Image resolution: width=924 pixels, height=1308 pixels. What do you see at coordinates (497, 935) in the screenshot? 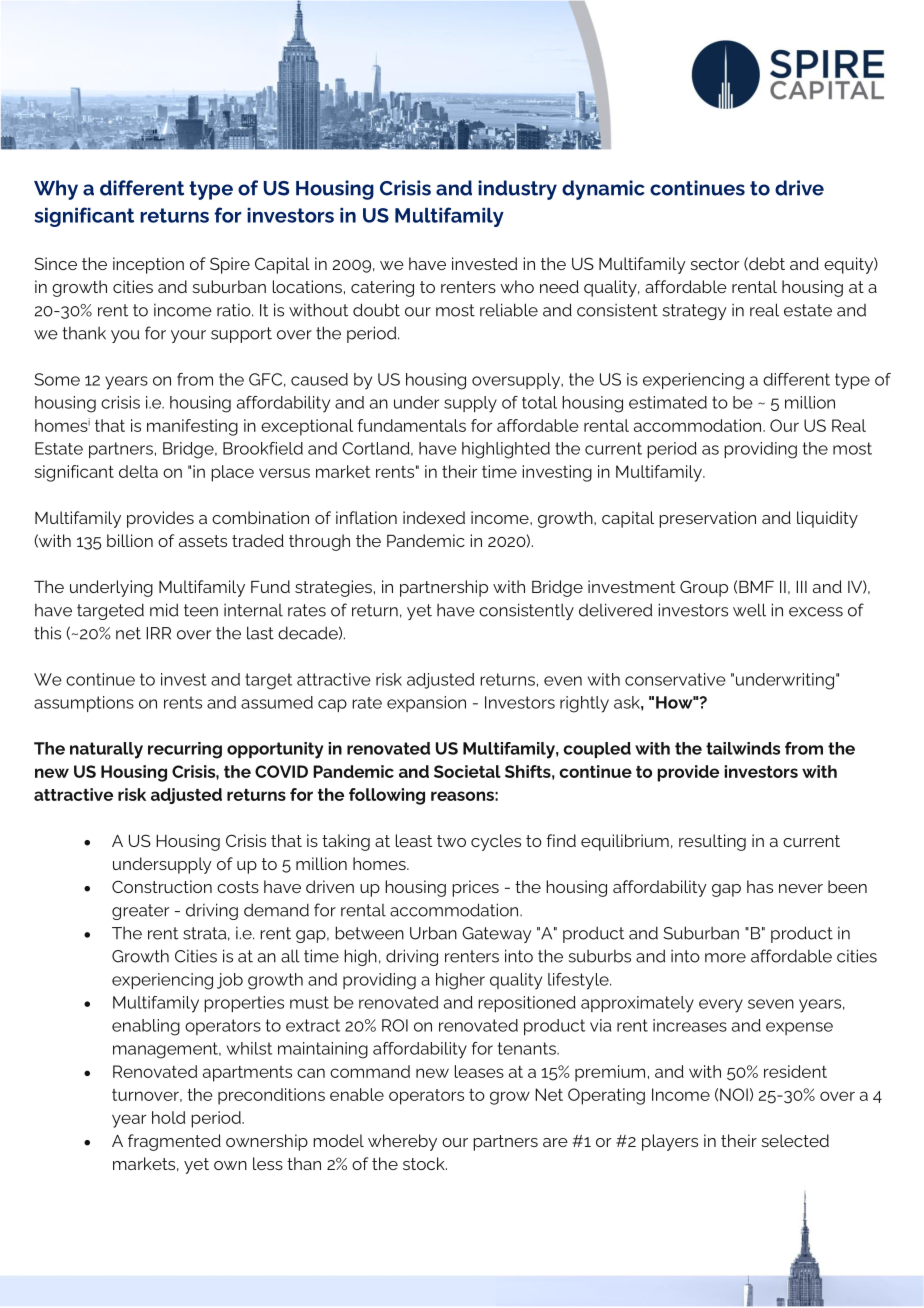
I see `Gateway` at bounding box center [497, 935].
